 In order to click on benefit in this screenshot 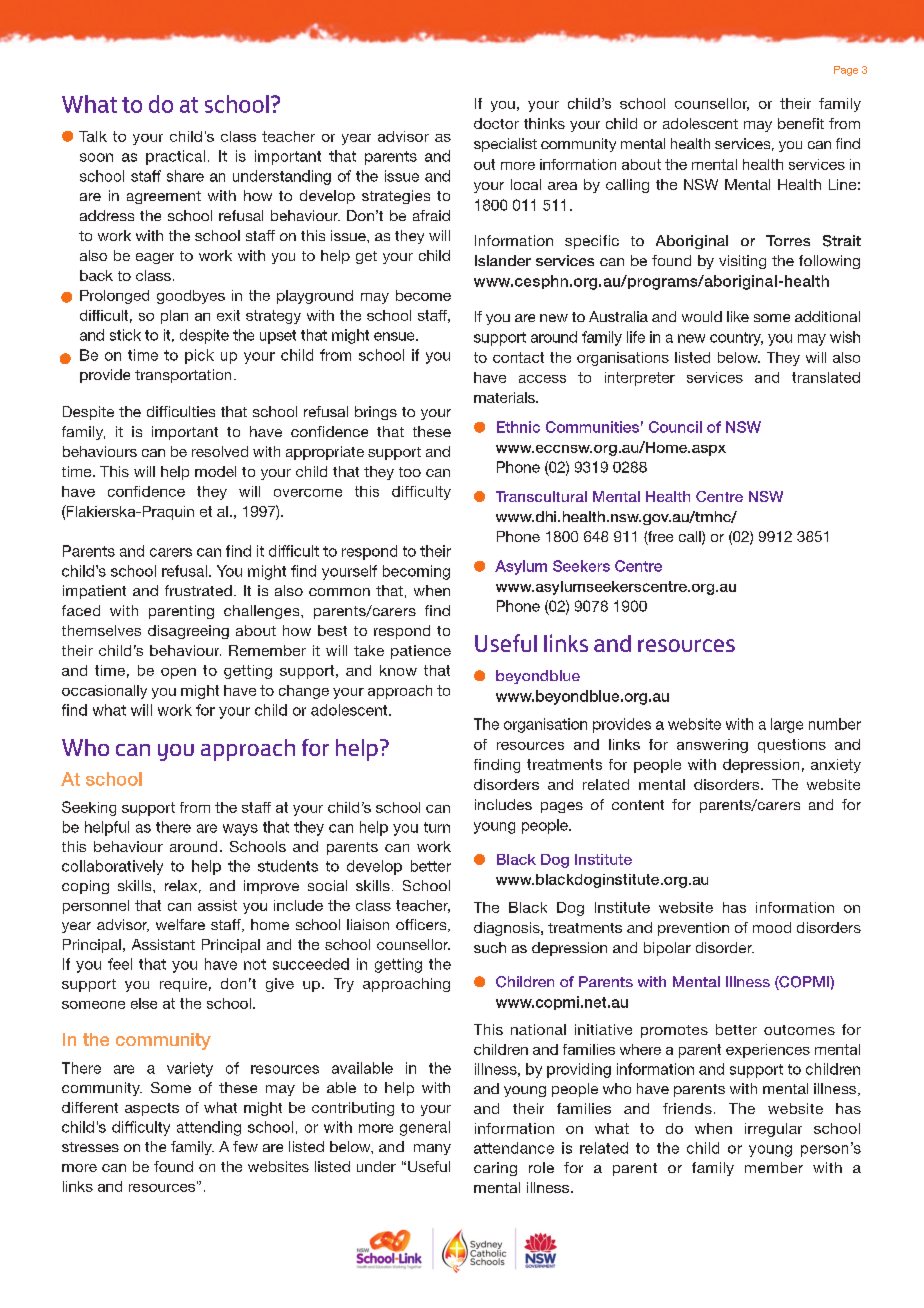, I will do `click(801, 123)`.
